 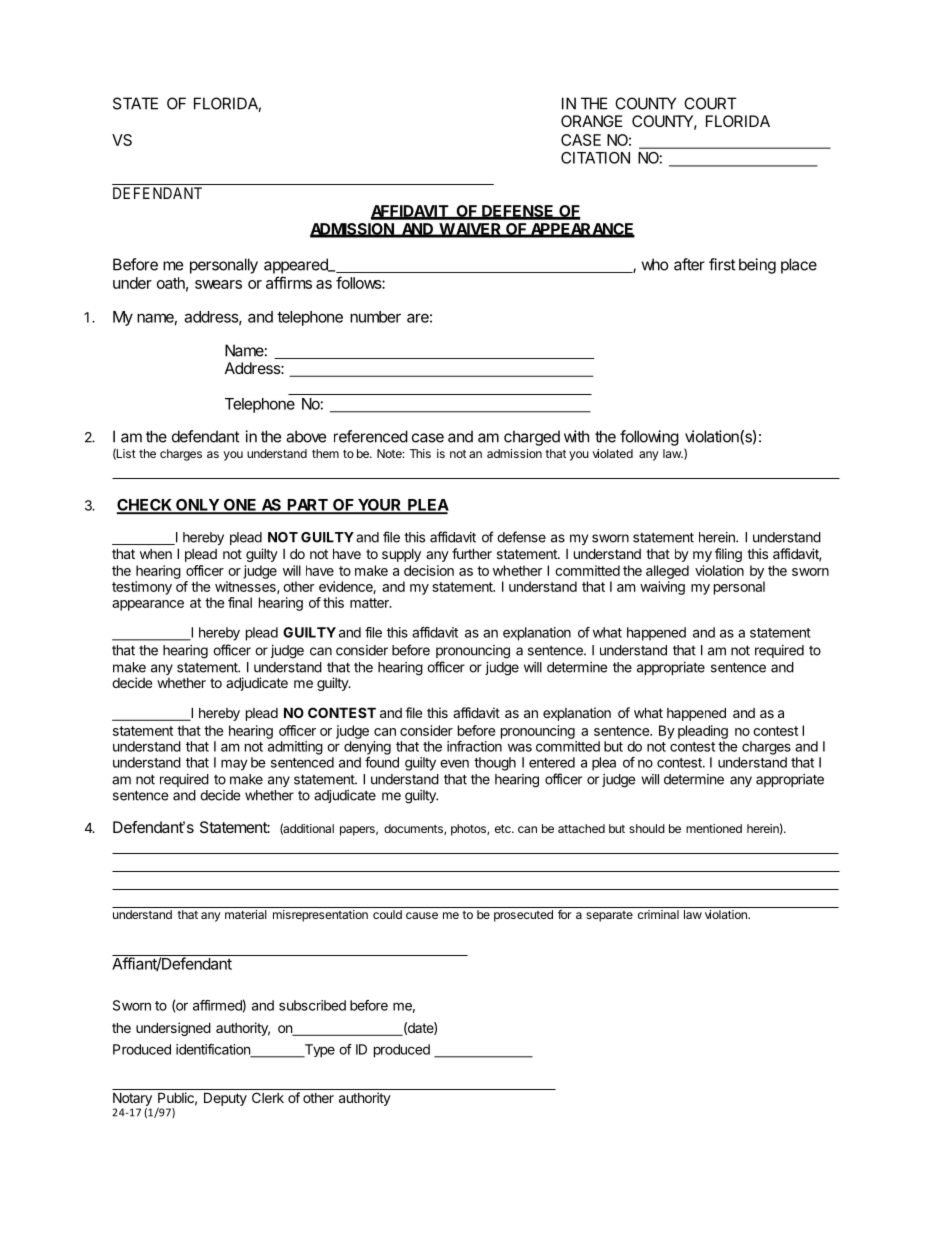 I want to click on ONLY, so click(x=197, y=506).
